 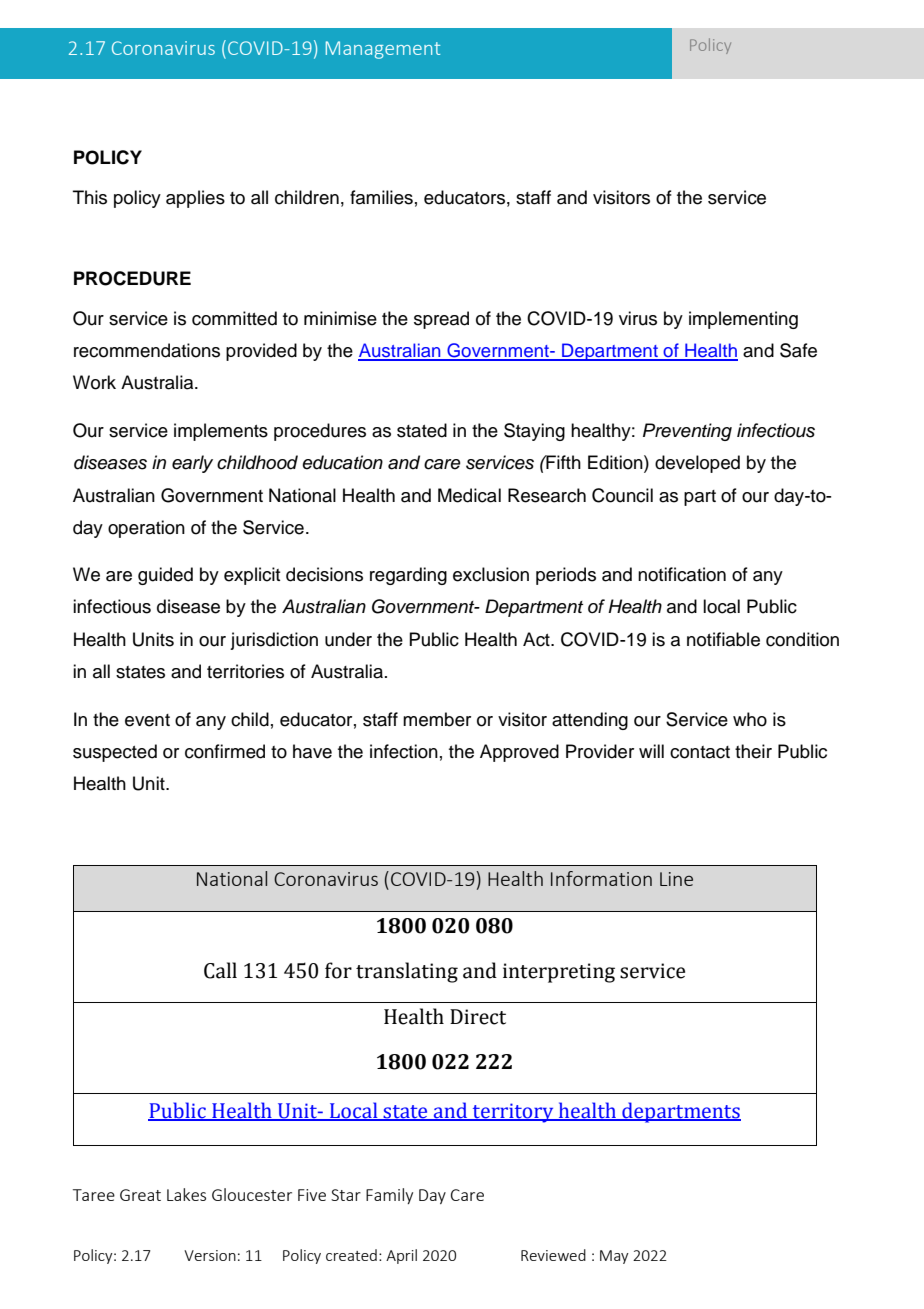 I want to click on applies, so click(x=195, y=199).
